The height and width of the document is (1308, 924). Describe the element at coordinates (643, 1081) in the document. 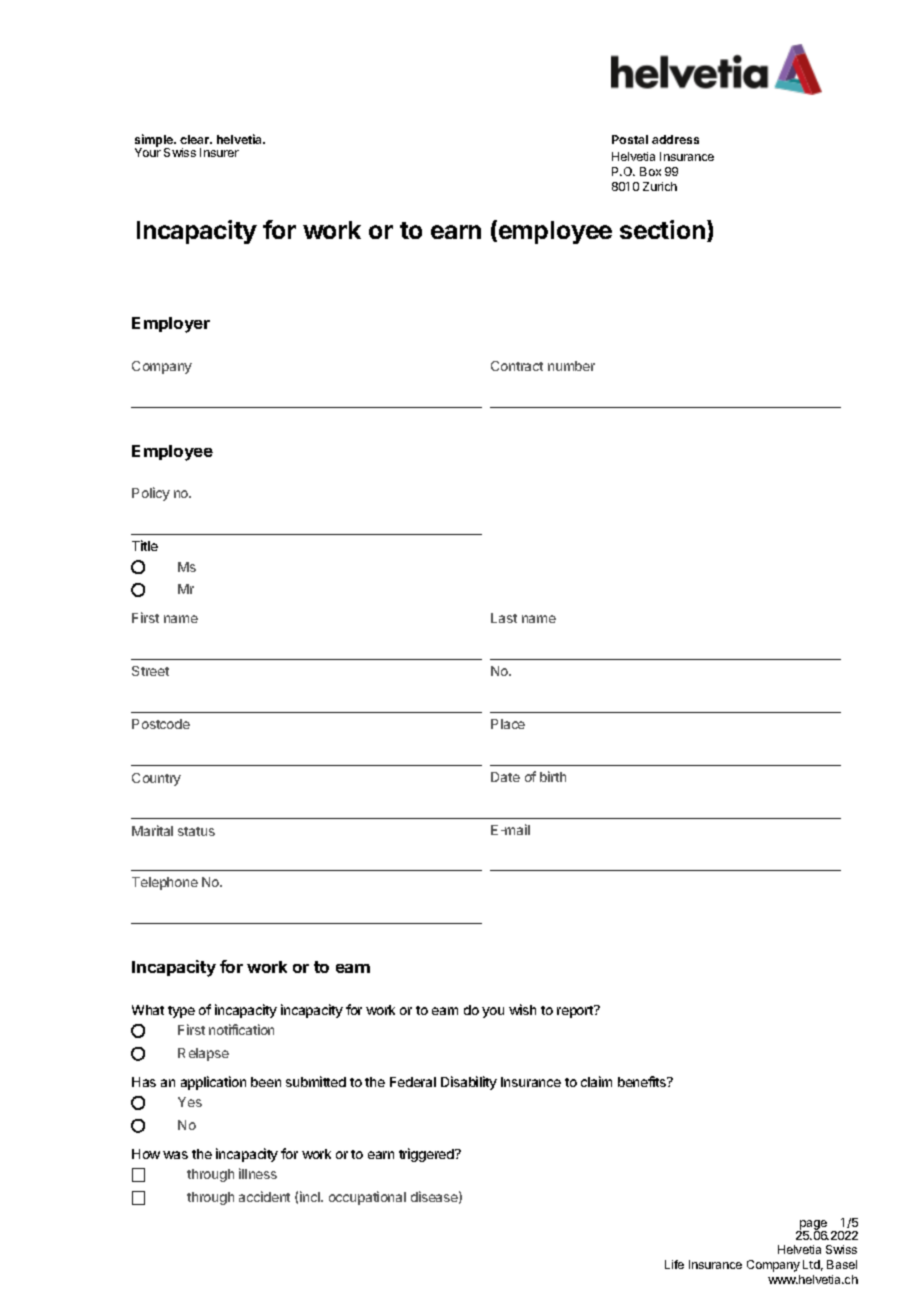

I see `benefits` at that location.
